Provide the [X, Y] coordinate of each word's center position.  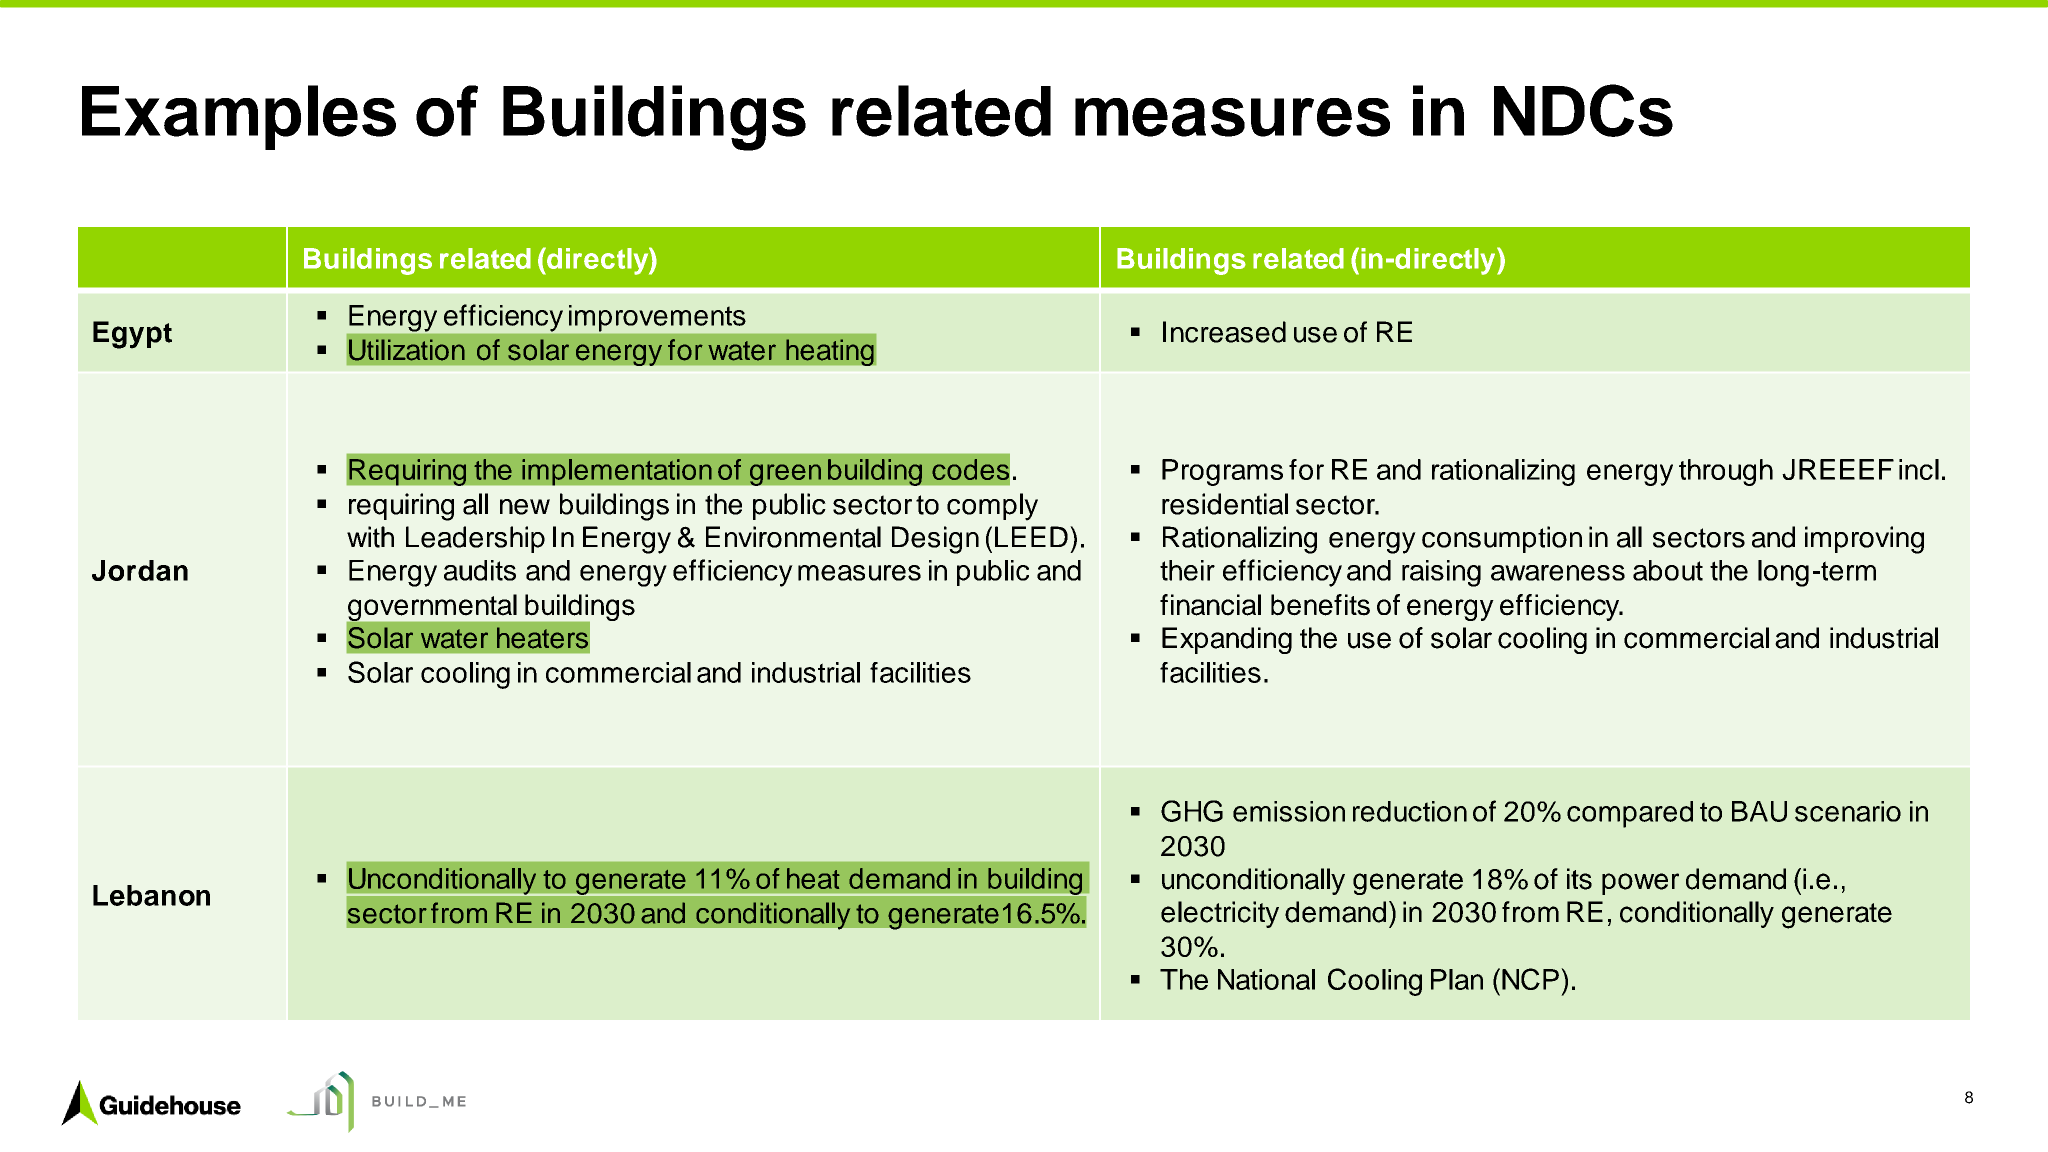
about [1668, 570]
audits [480, 570]
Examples [239, 117]
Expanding [1227, 640]
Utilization [407, 350]
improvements [657, 318]
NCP [1530, 979]
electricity [1220, 914]
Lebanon [151, 895]
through [1726, 472]
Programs [1222, 472]
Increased [1224, 332]
